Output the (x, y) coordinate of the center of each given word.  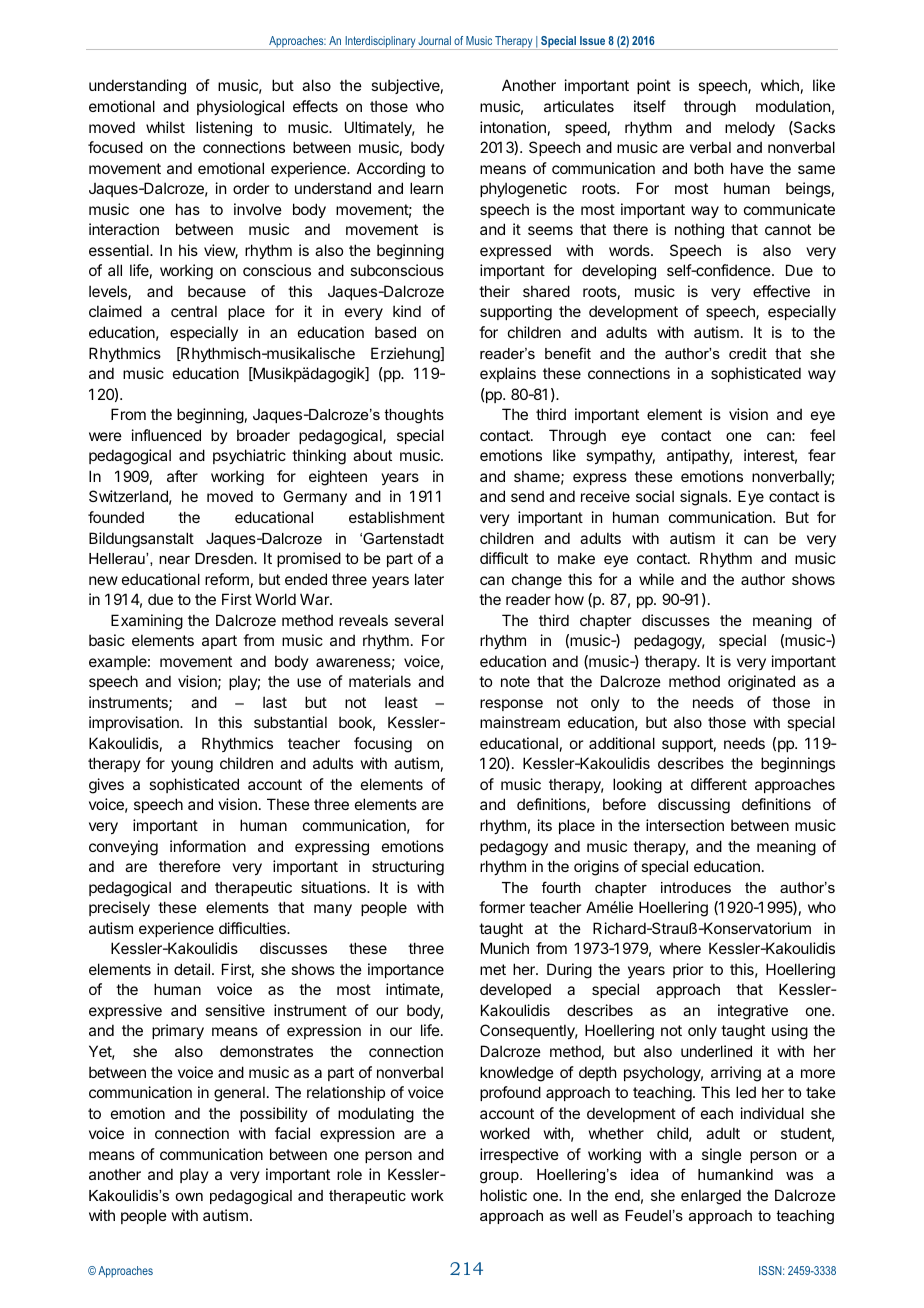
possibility (274, 1114)
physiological (240, 108)
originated (761, 683)
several (418, 620)
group (500, 1178)
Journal (434, 40)
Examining (147, 622)
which (780, 85)
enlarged (711, 1197)
